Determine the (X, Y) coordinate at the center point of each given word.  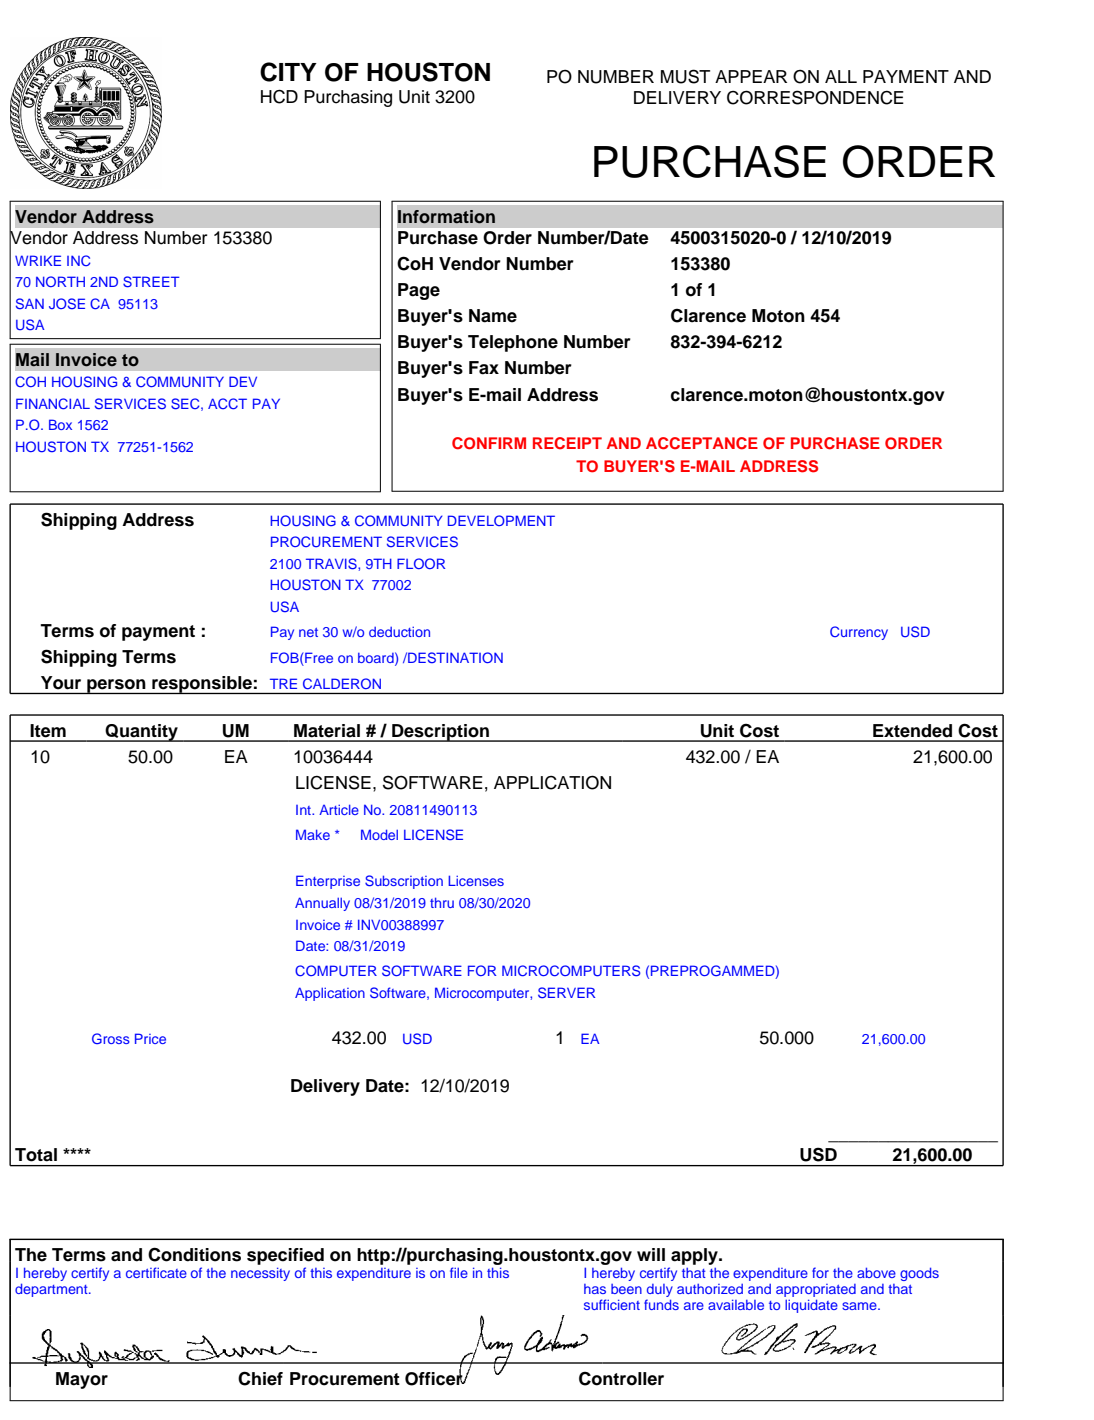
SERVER (566, 993)
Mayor (82, 1380)
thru (442, 902)
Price (150, 1038)
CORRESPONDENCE (815, 97)
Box (60, 424)
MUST (685, 76)
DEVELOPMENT (501, 520)
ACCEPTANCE (702, 443)
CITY (288, 72)
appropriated (816, 1290)
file (459, 1272)
